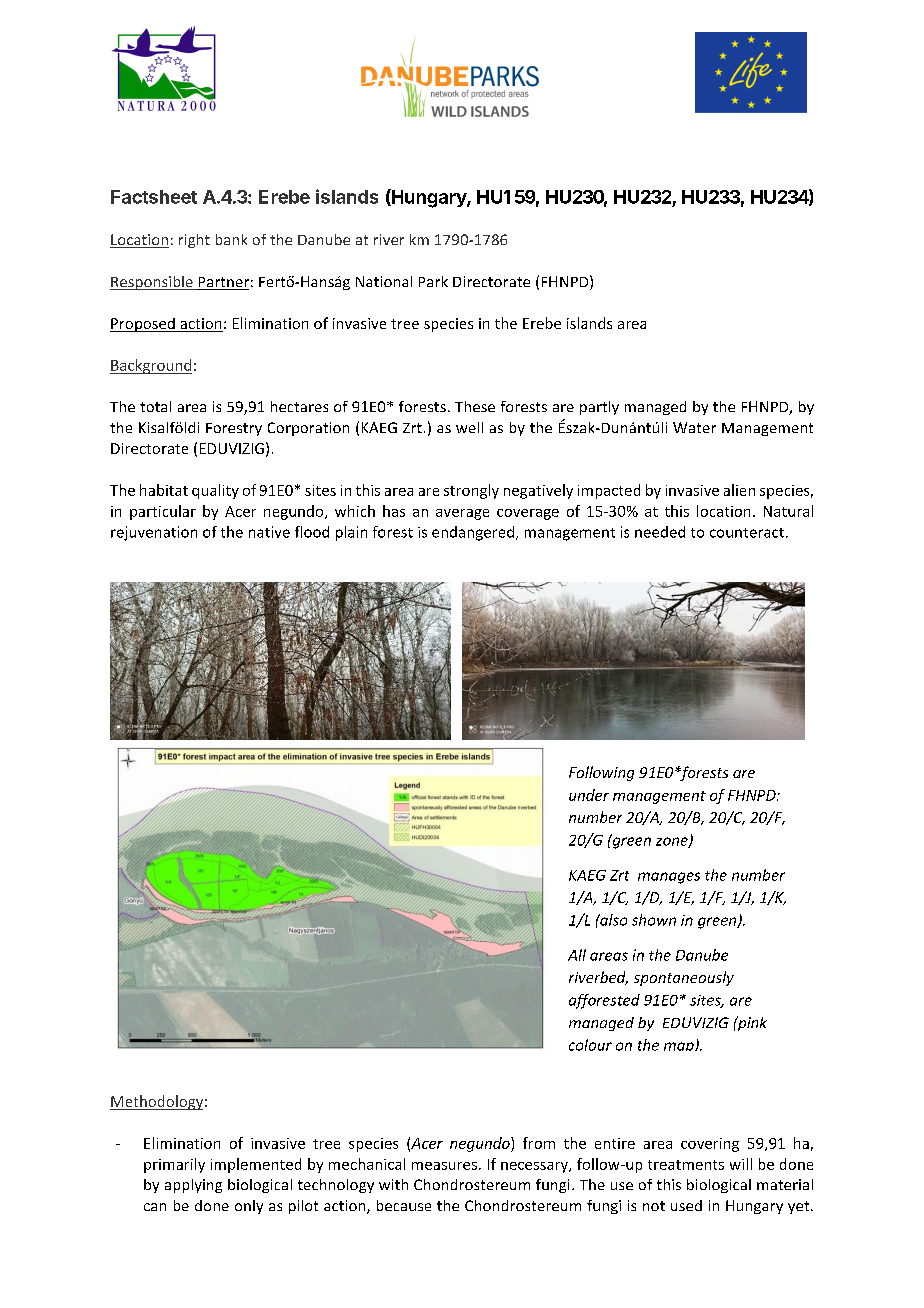  I want to click on bank, so click(231, 239).
